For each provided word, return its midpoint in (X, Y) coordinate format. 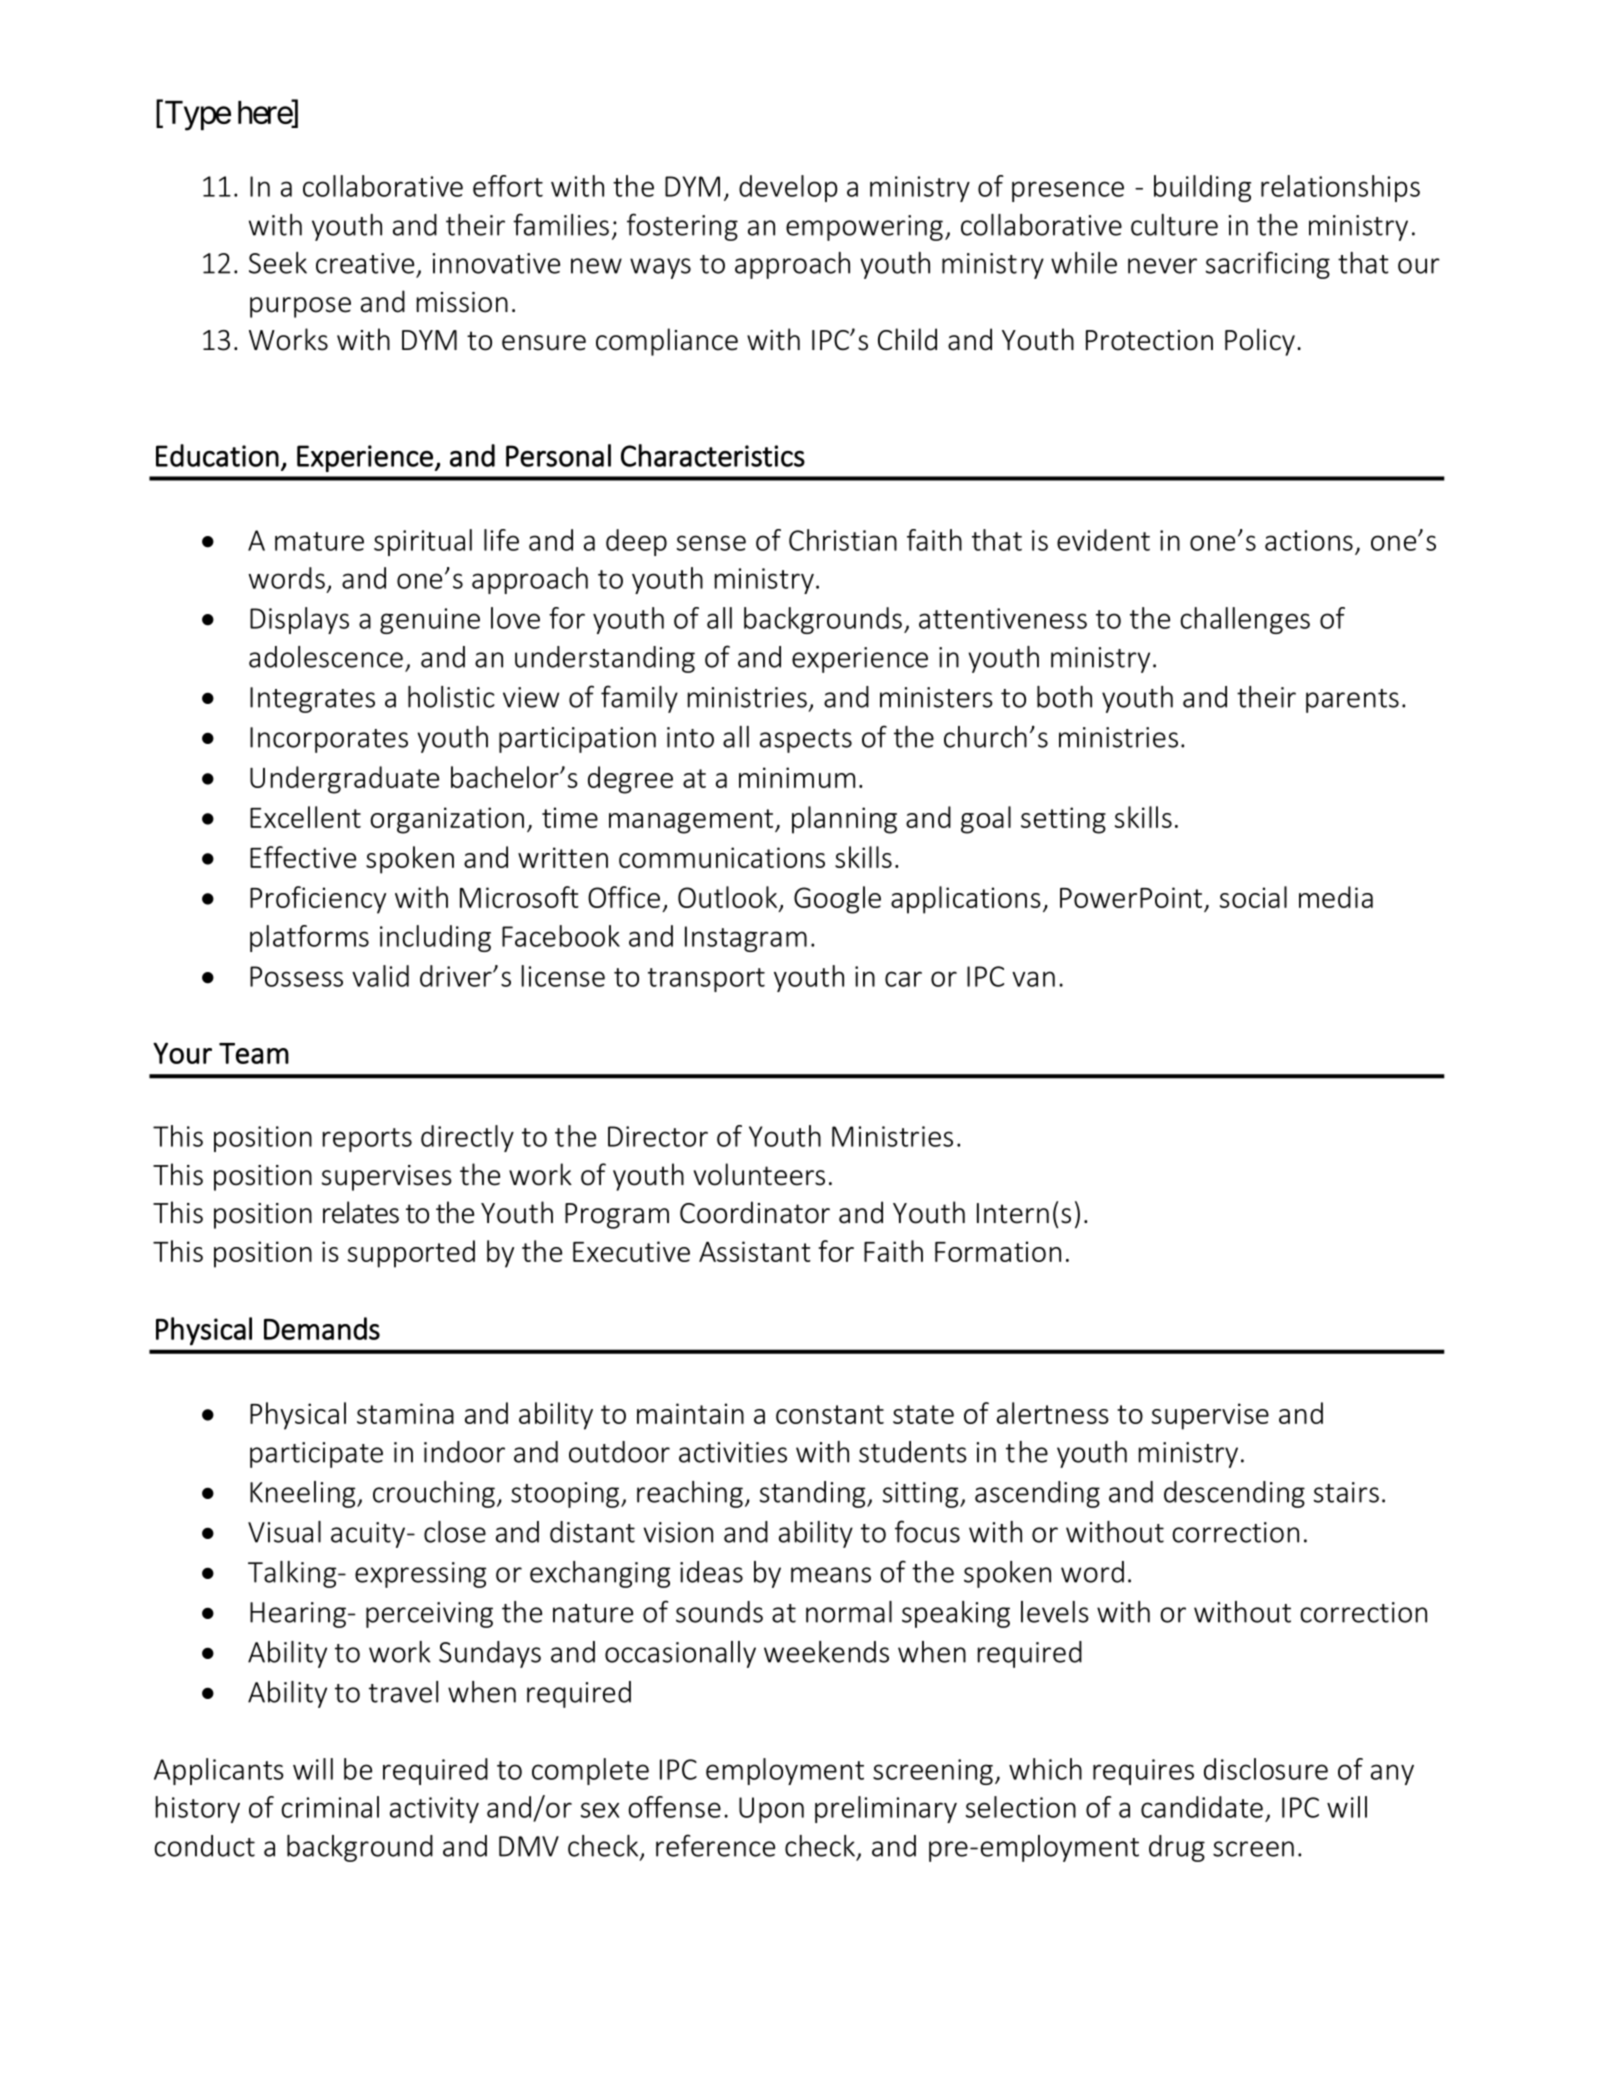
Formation (998, 1251)
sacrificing (1268, 265)
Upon (771, 1810)
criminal (330, 1807)
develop (788, 188)
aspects (806, 741)
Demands (322, 1328)
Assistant (755, 1251)
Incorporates (329, 740)
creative (365, 263)
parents (1352, 701)
